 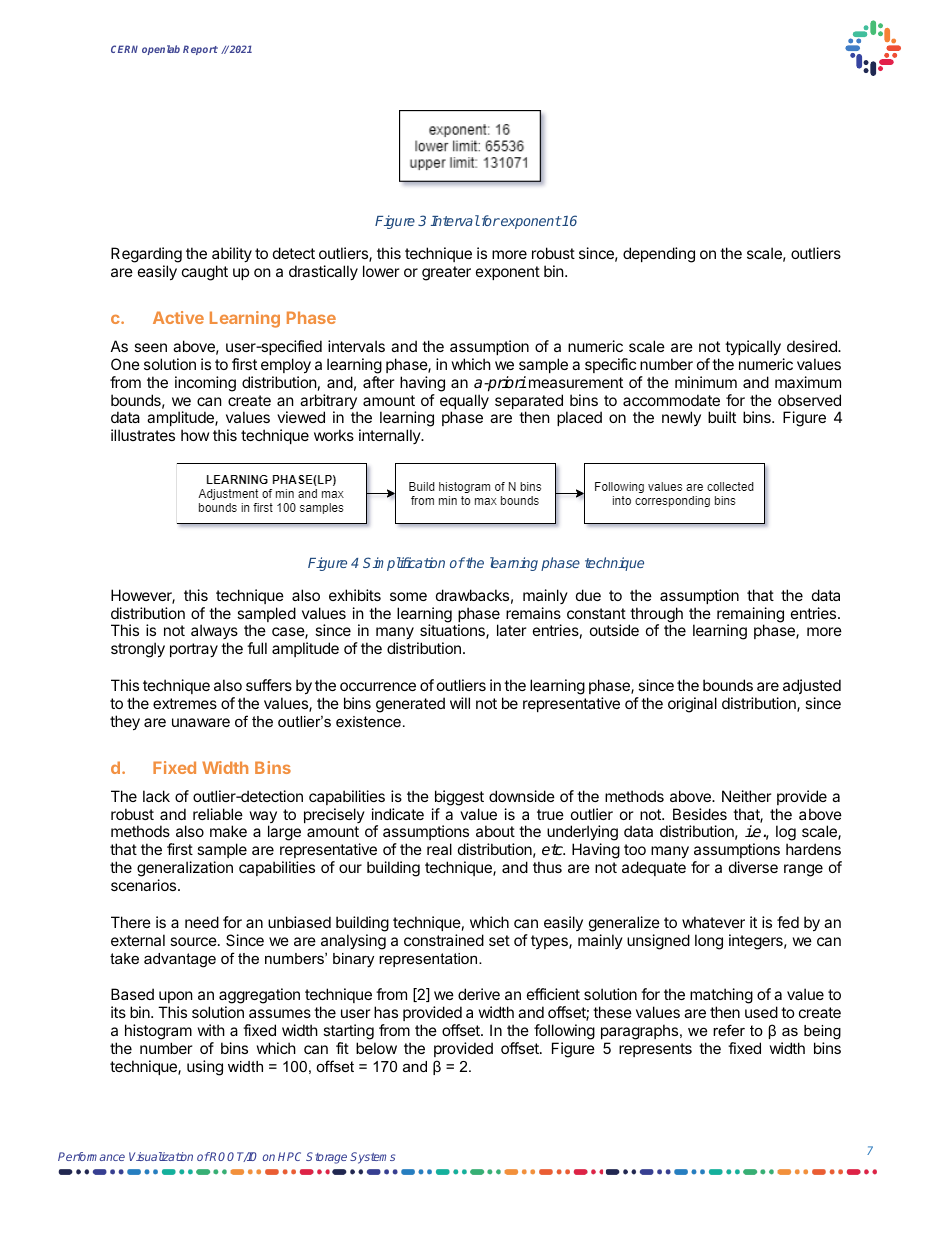 What do you see at coordinates (161, 1156) in the screenshot?
I see `Visualization` at bounding box center [161, 1156].
